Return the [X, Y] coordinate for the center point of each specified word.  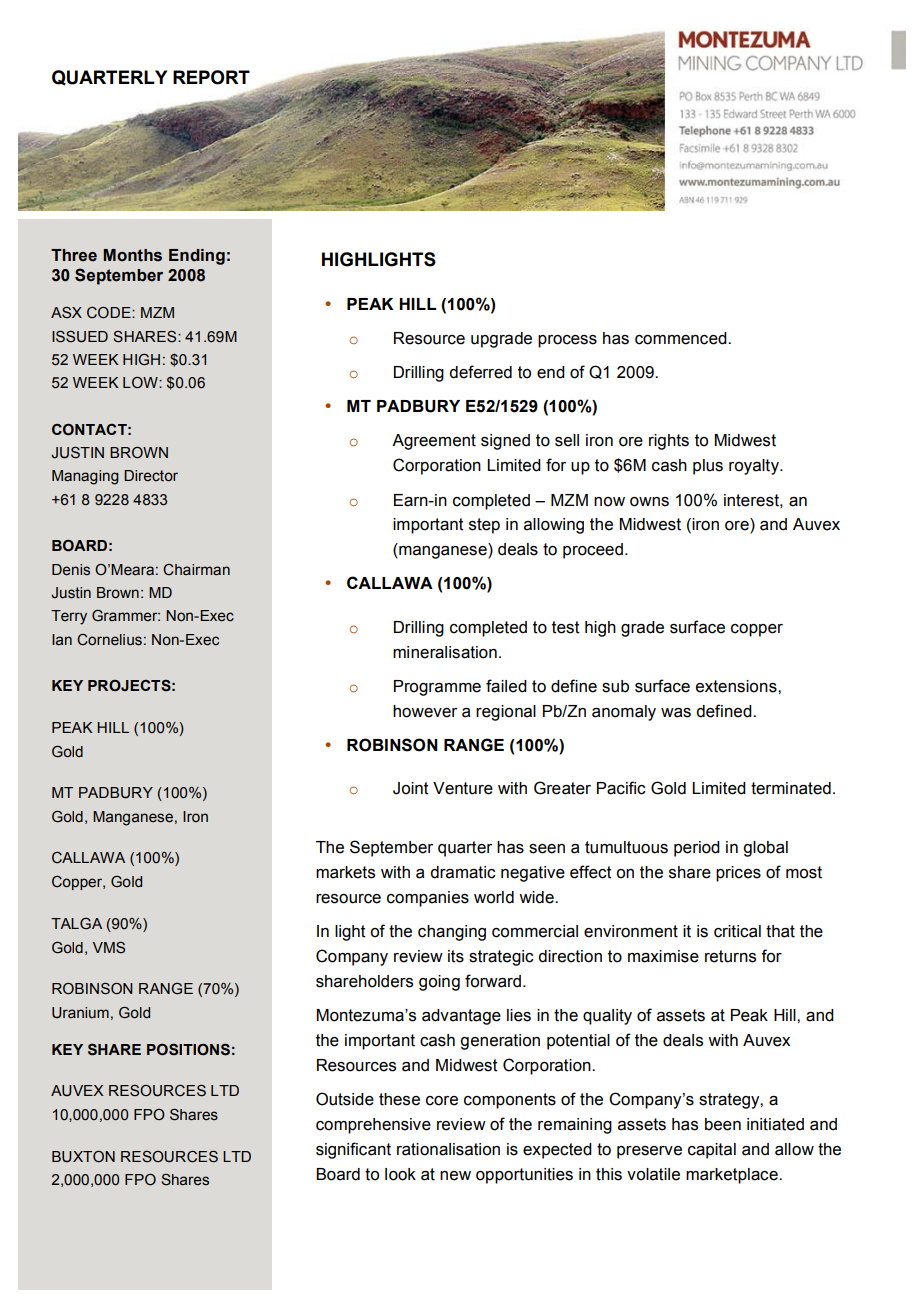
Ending [197, 257]
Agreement [434, 442]
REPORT [211, 77]
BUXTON [83, 1157]
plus [708, 467]
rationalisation [448, 1149]
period [697, 849]
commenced [682, 338]
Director [151, 476]
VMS [109, 948]
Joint [411, 788]
